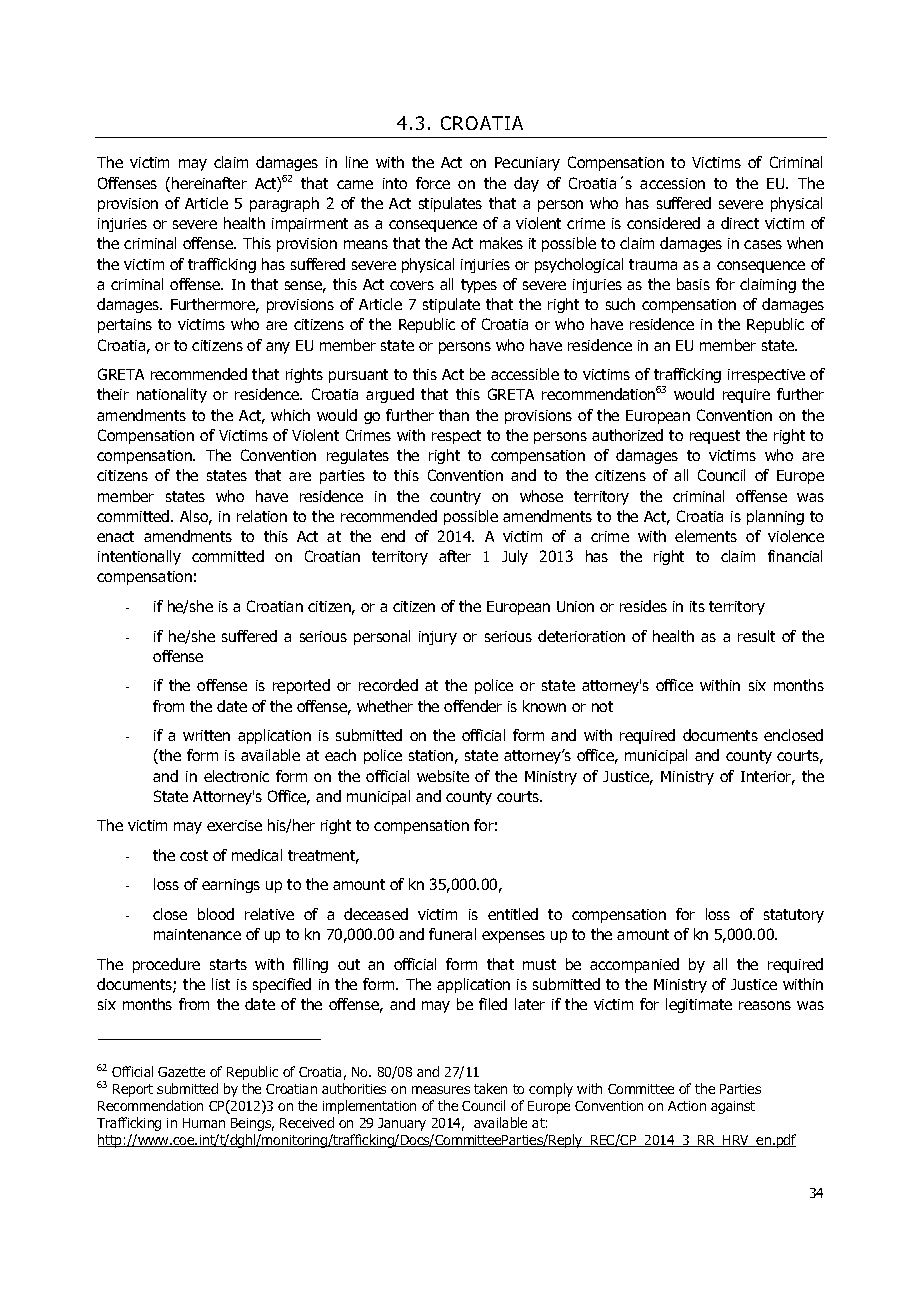  What do you see at coordinates (284, 204) in the image?
I see `paragraph` at bounding box center [284, 204].
